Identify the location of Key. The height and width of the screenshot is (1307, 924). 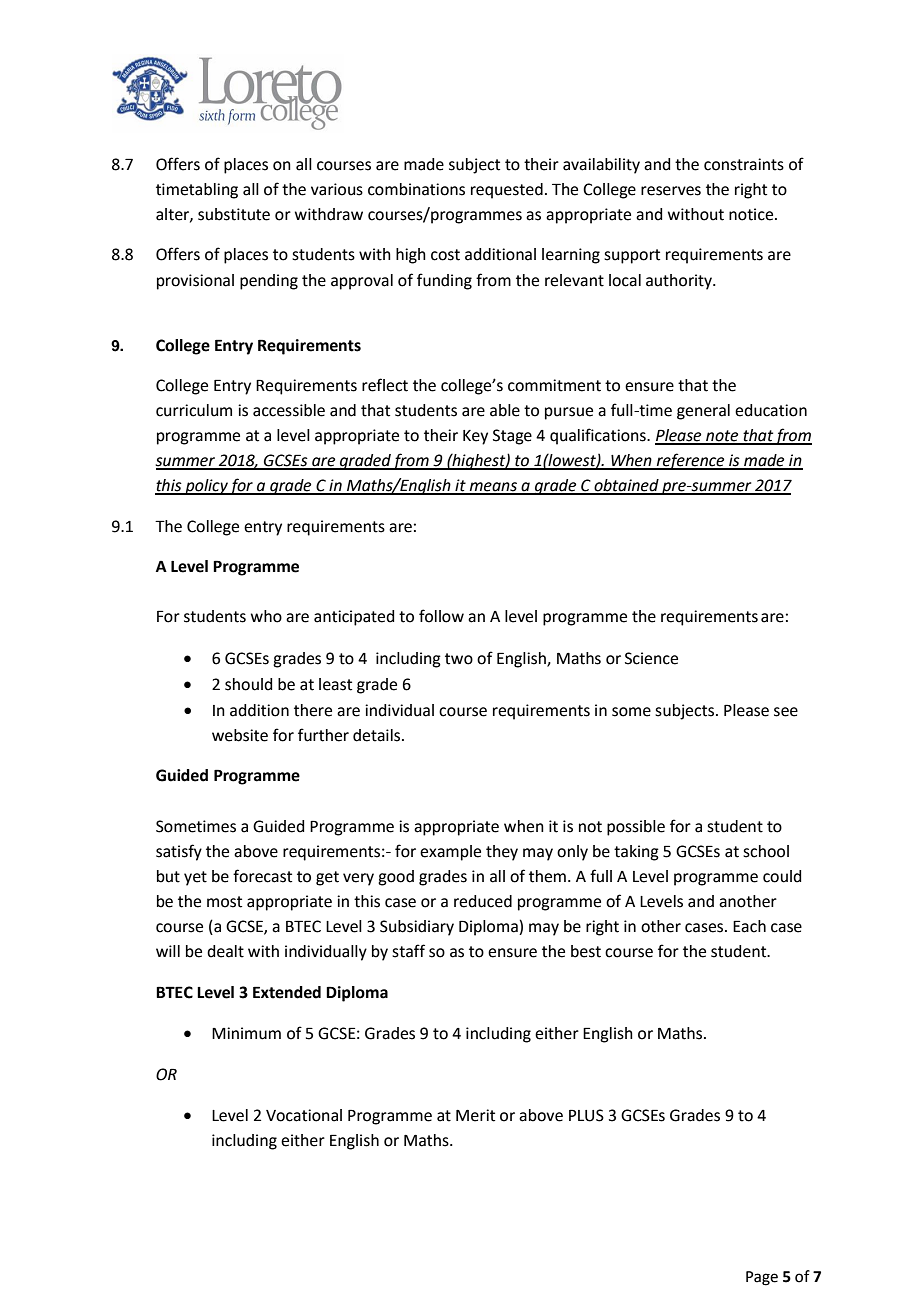
(475, 437).
